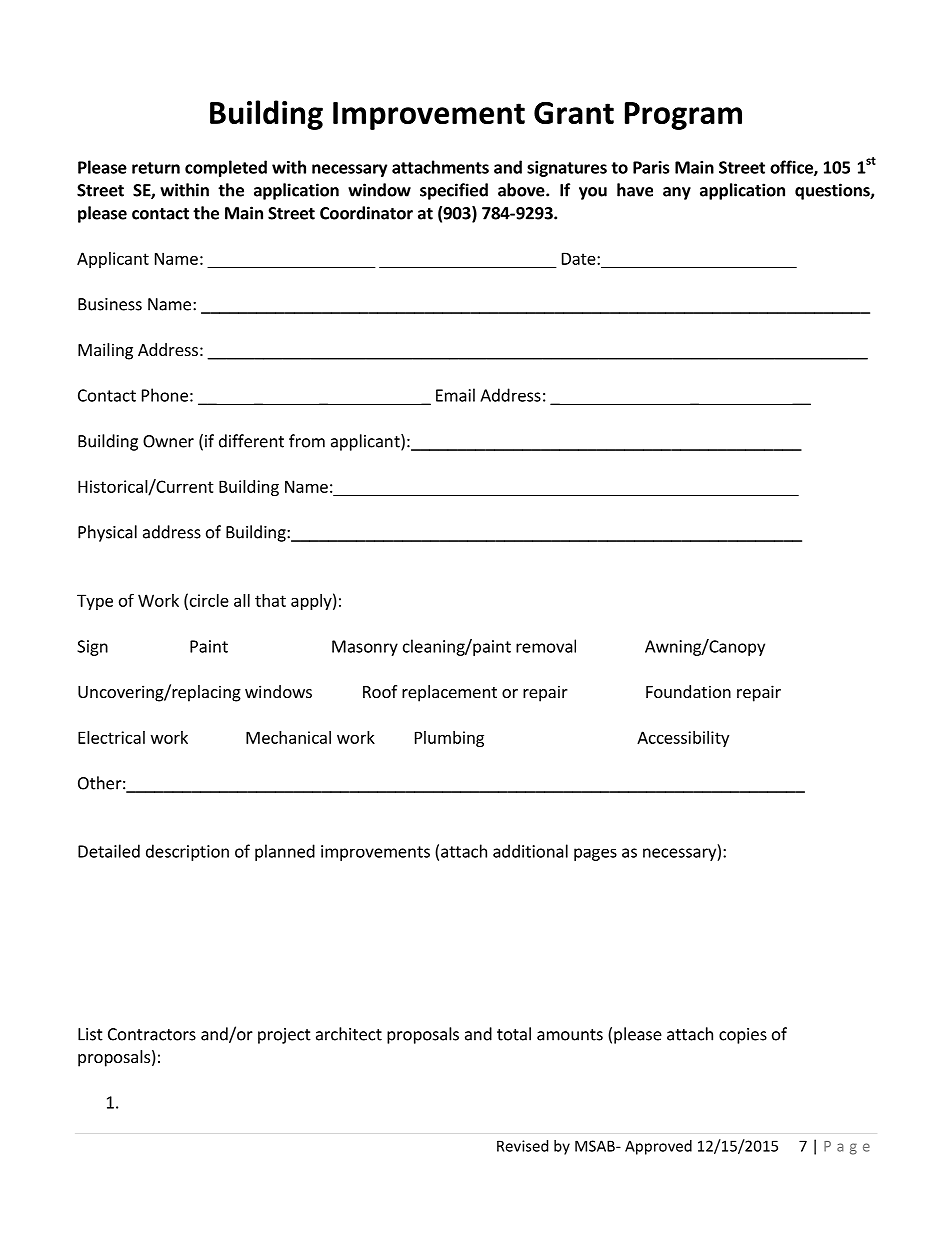 The height and width of the page is (1233, 952). I want to click on specified, so click(454, 191).
